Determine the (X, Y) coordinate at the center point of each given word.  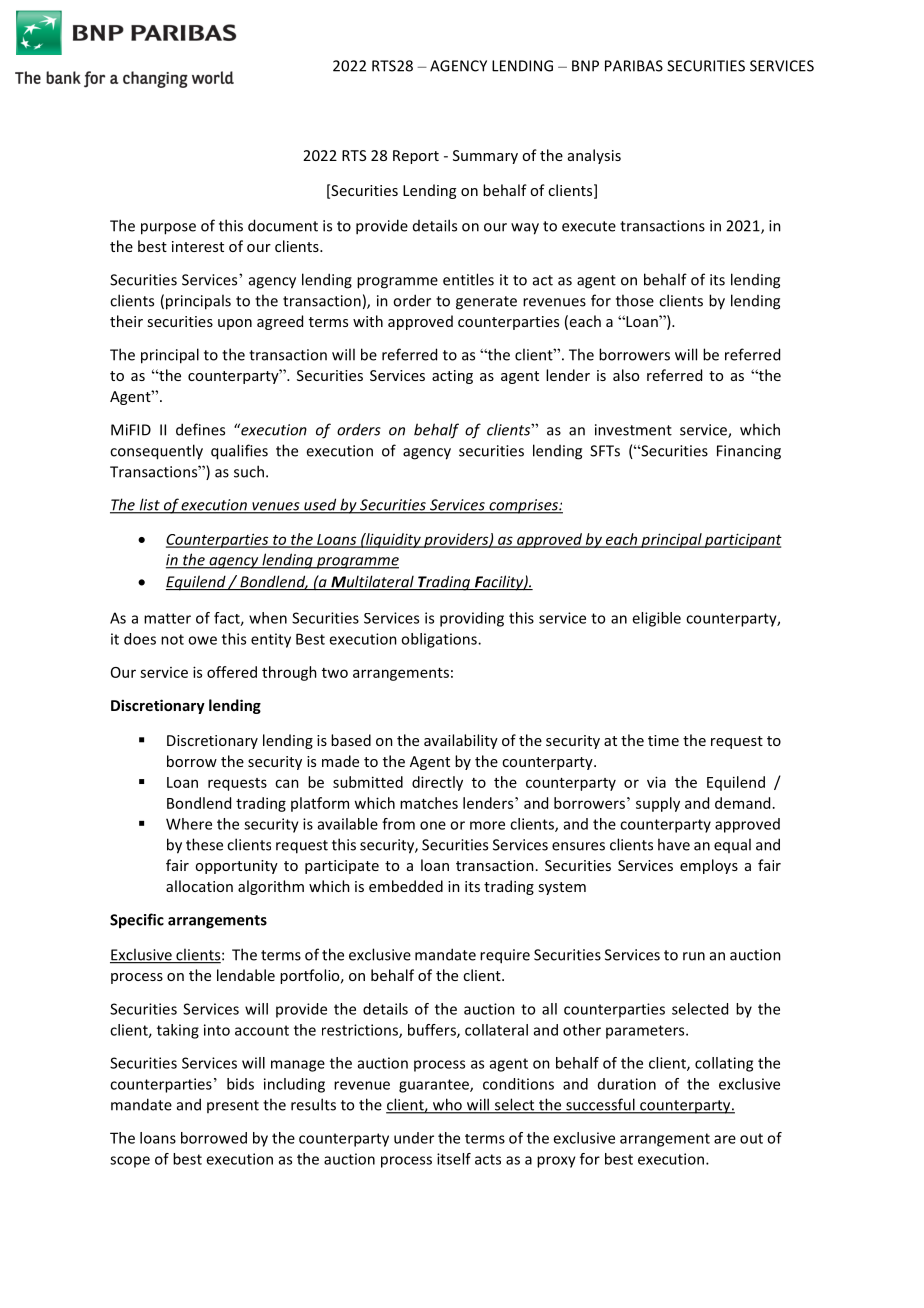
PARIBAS (634, 66)
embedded (406, 886)
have (674, 844)
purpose (168, 229)
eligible (656, 619)
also (626, 375)
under (414, 1138)
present (233, 1106)
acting (452, 377)
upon (235, 324)
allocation (199, 886)
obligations (440, 640)
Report (416, 157)
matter (167, 618)
